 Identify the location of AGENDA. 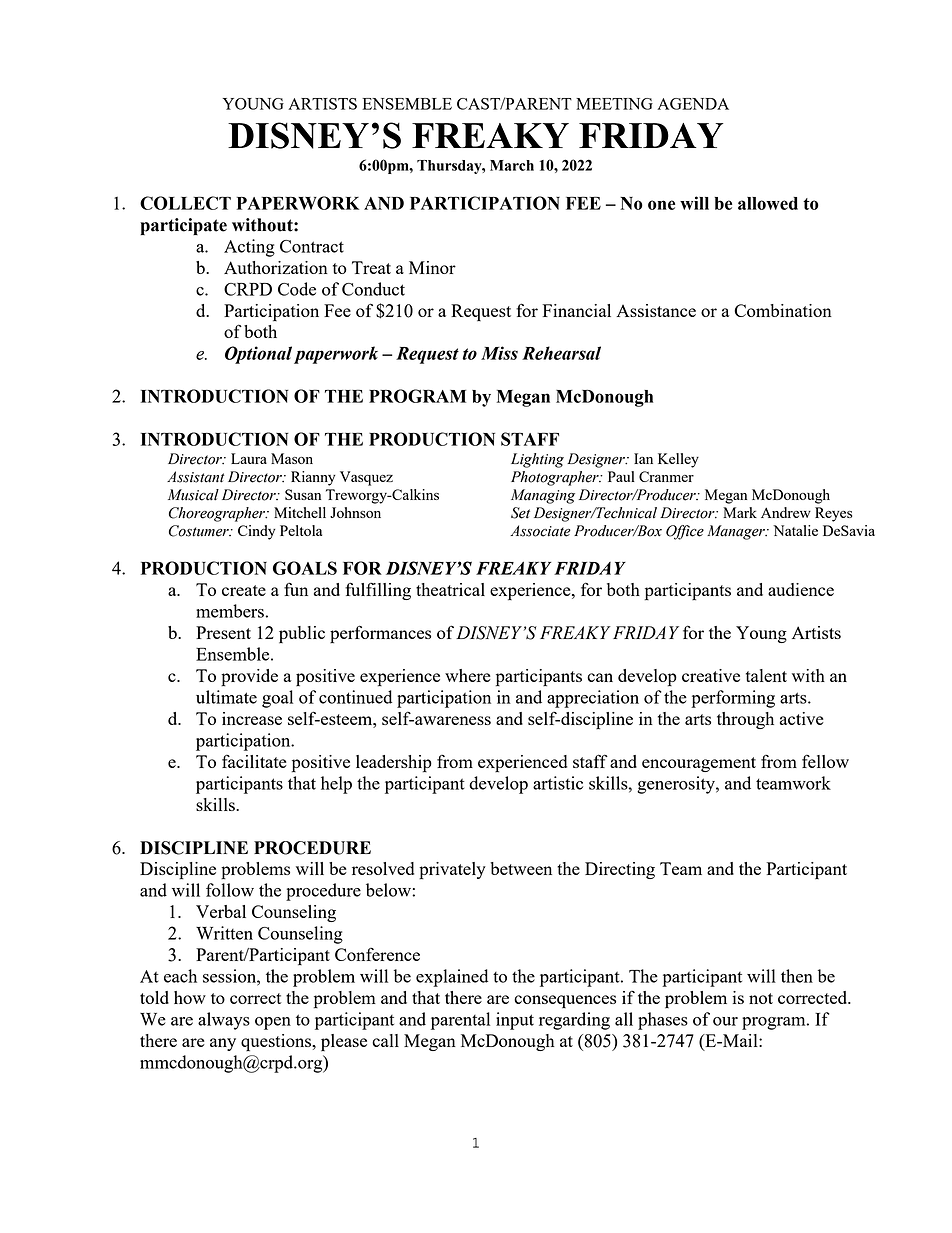
(693, 104).
